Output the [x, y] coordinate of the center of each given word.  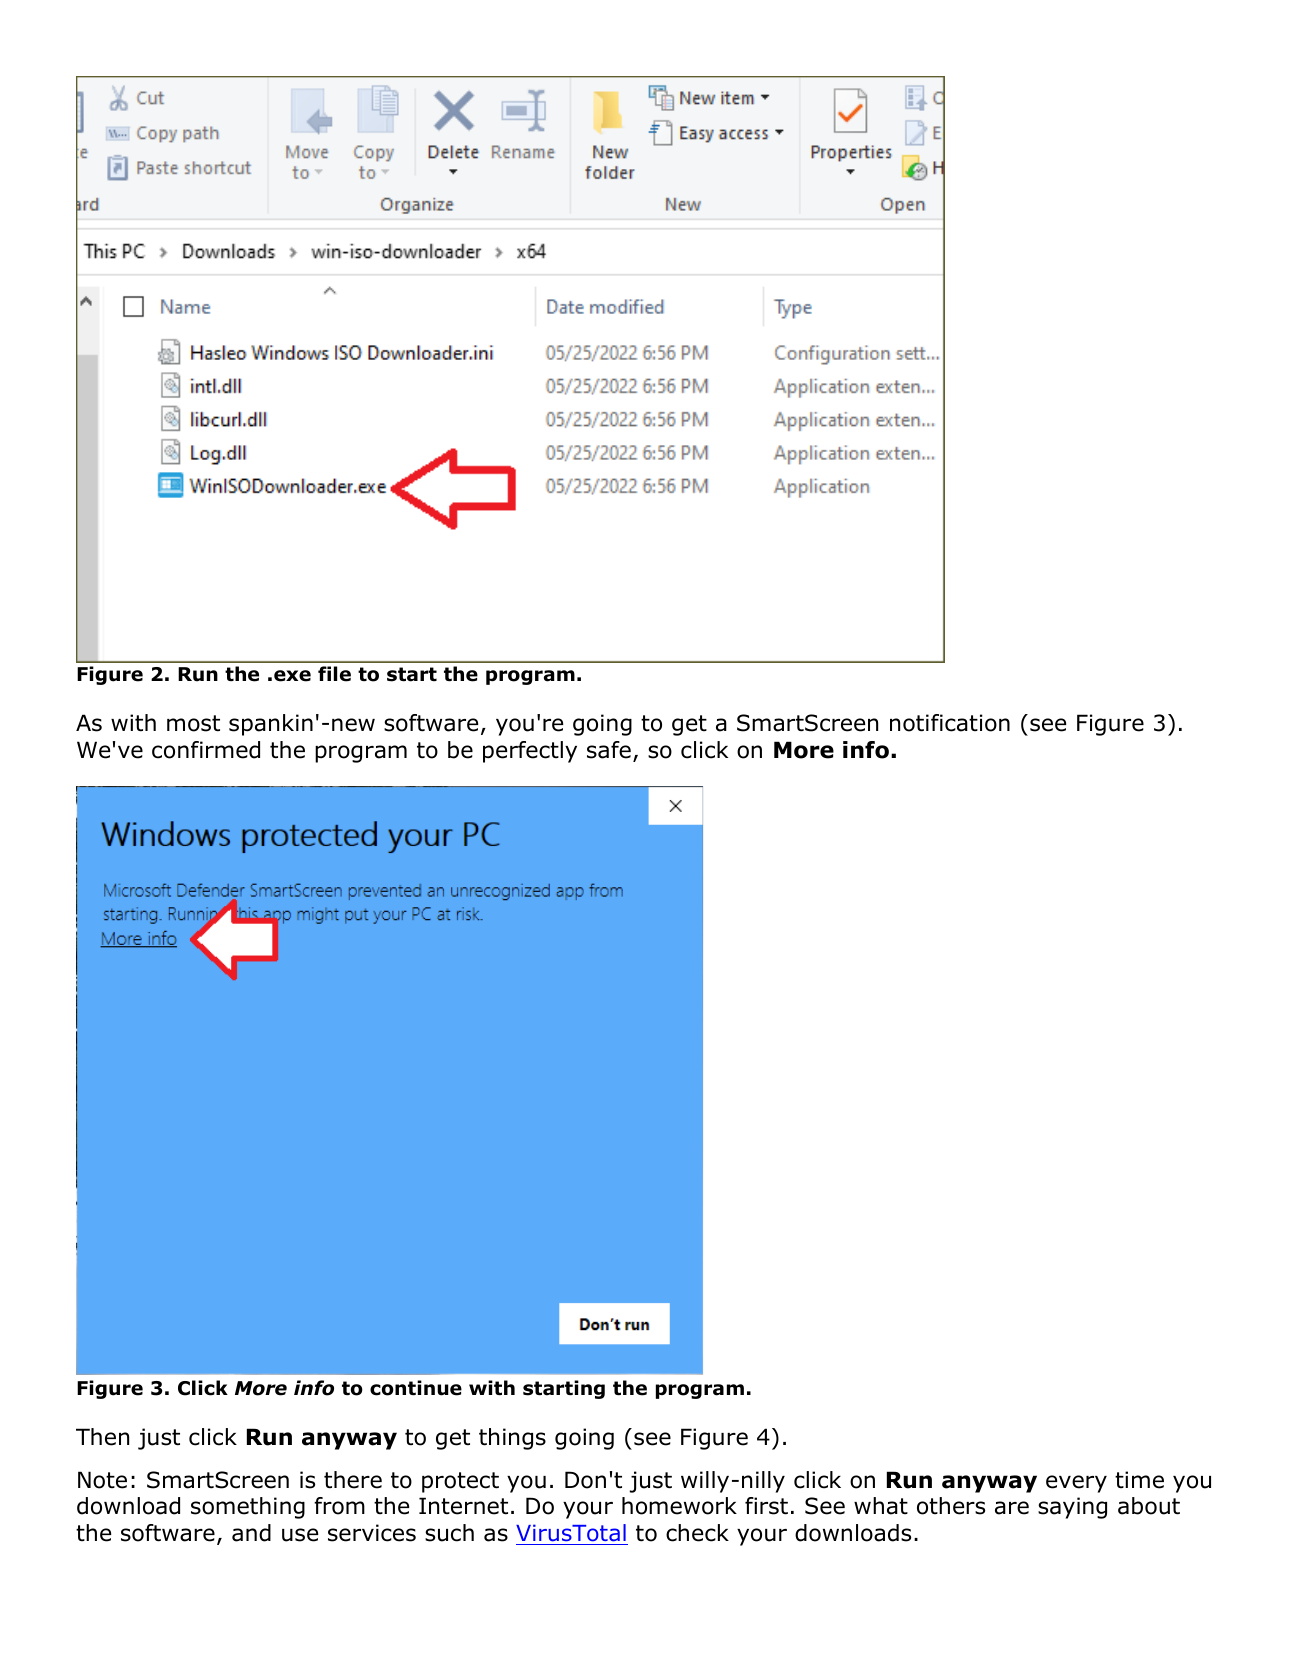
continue [416, 1388]
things [512, 1439]
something [248, 1508]
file [334, 674]
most [193, 723]
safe [609, 750]
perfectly [530, 752]
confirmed [206, 750]
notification [950, 723]
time [1139, 1480]
